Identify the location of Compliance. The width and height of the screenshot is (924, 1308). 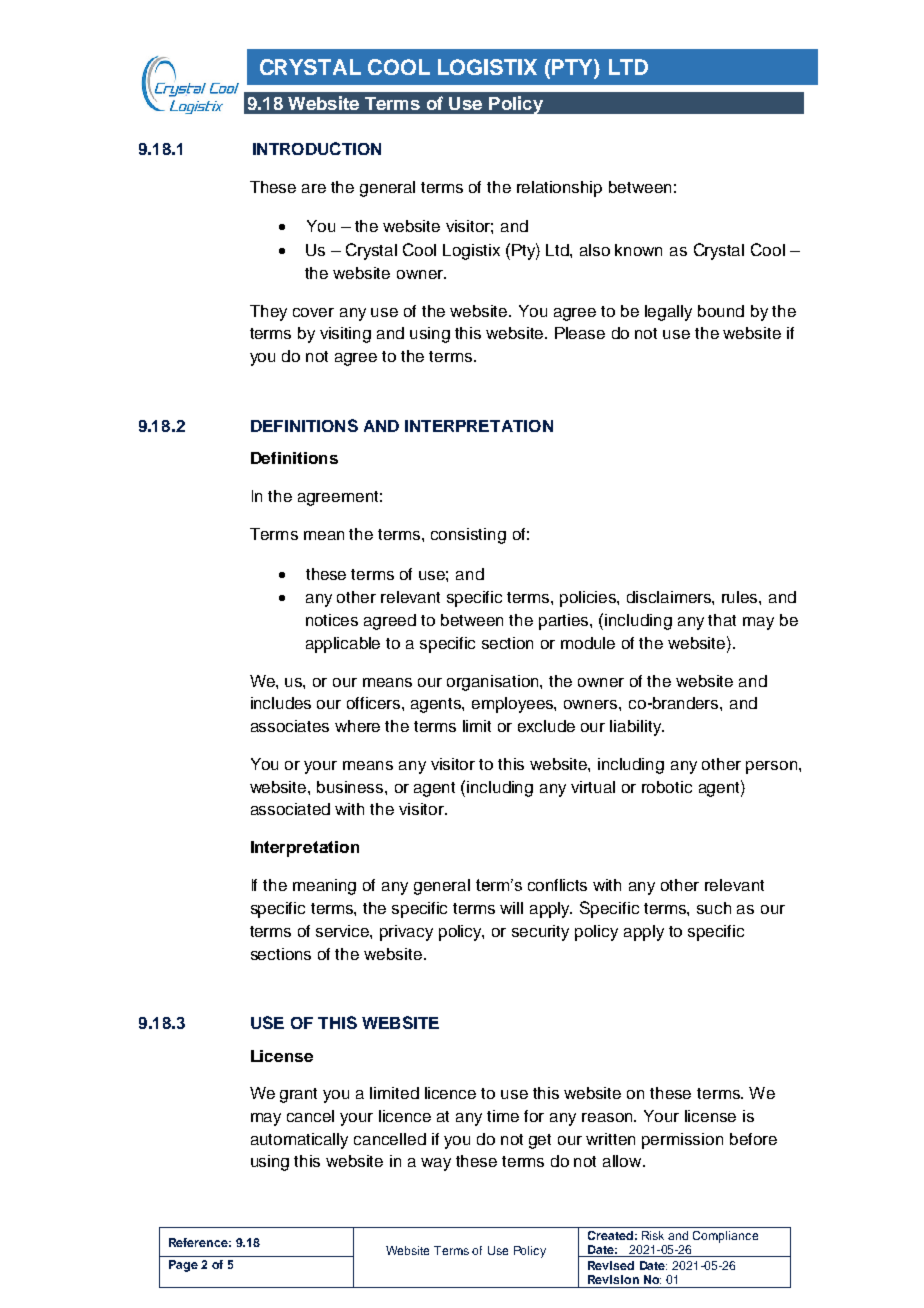
(725, 1237).
